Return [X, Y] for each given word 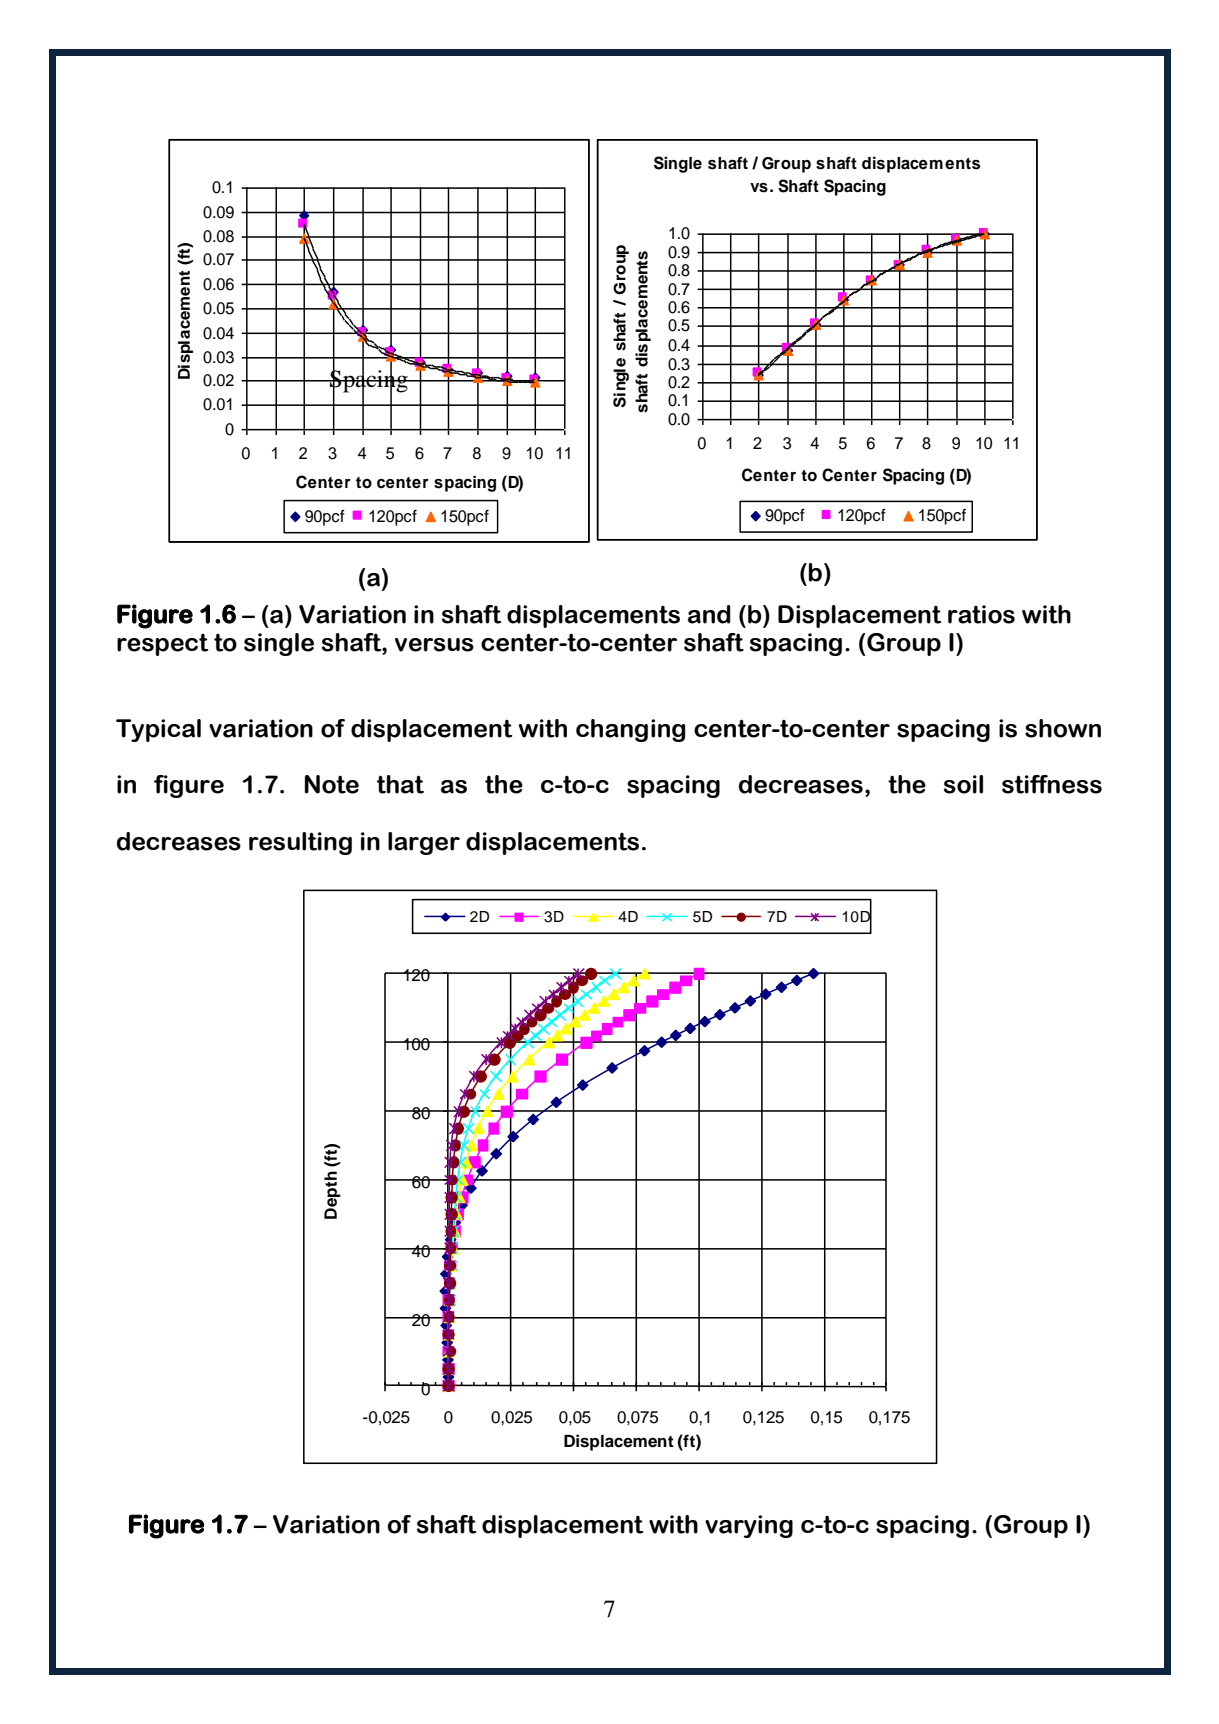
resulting [300, 843]
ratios [981, 614]
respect [162, 645]
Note [332, 784]
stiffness [1052, 784]
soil [963, 784]
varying [749, 1526]
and [709, 614]
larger [424, 843]
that [400, 784]
